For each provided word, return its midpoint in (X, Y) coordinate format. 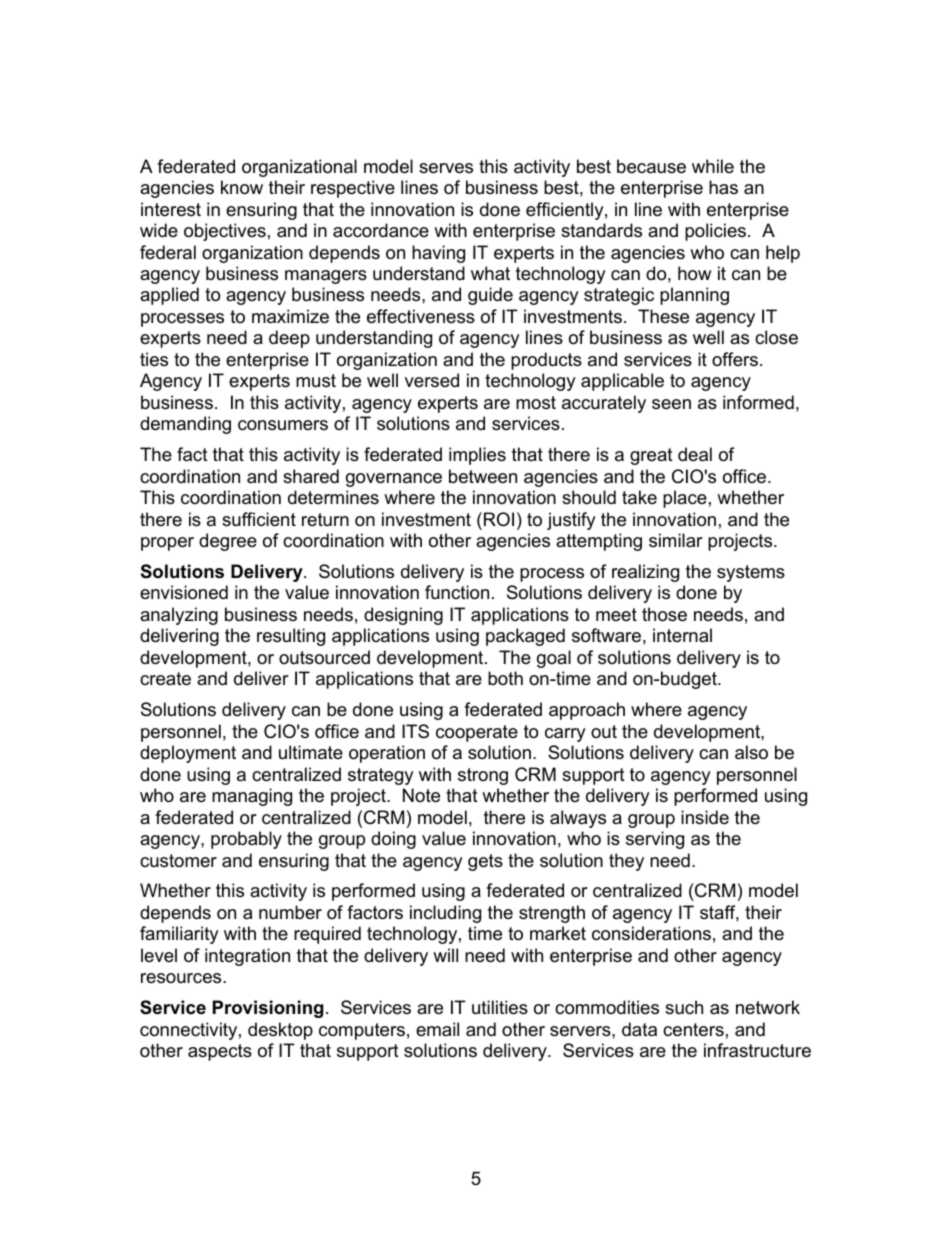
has (723, 187)
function (457, 592)
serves (446, 168)
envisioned (184, 592)
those (664, 614)
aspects (220, 1052)
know (242, 187)
